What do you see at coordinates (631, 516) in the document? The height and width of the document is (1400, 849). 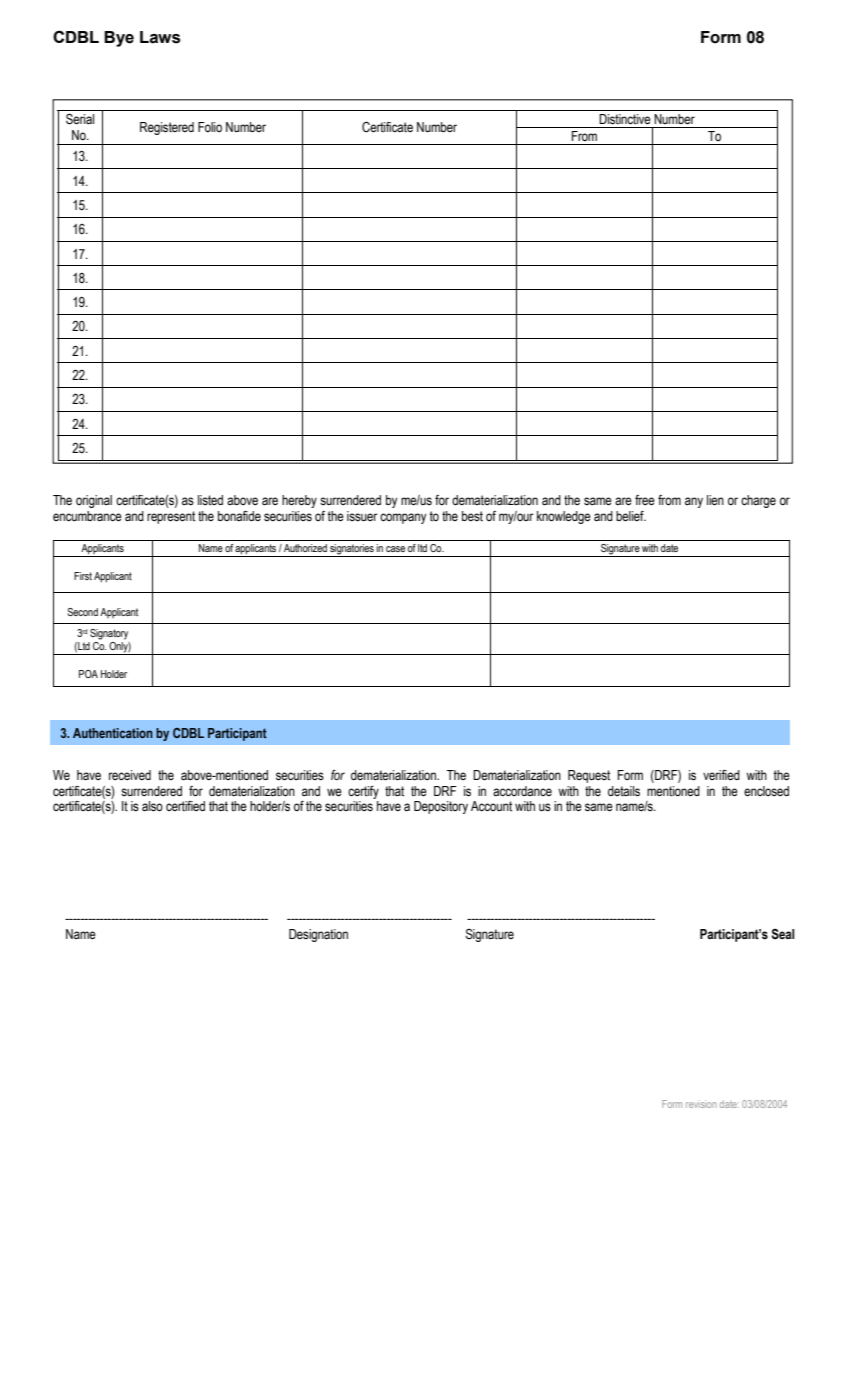 I see `belief` at bounding box center [631, 516].
